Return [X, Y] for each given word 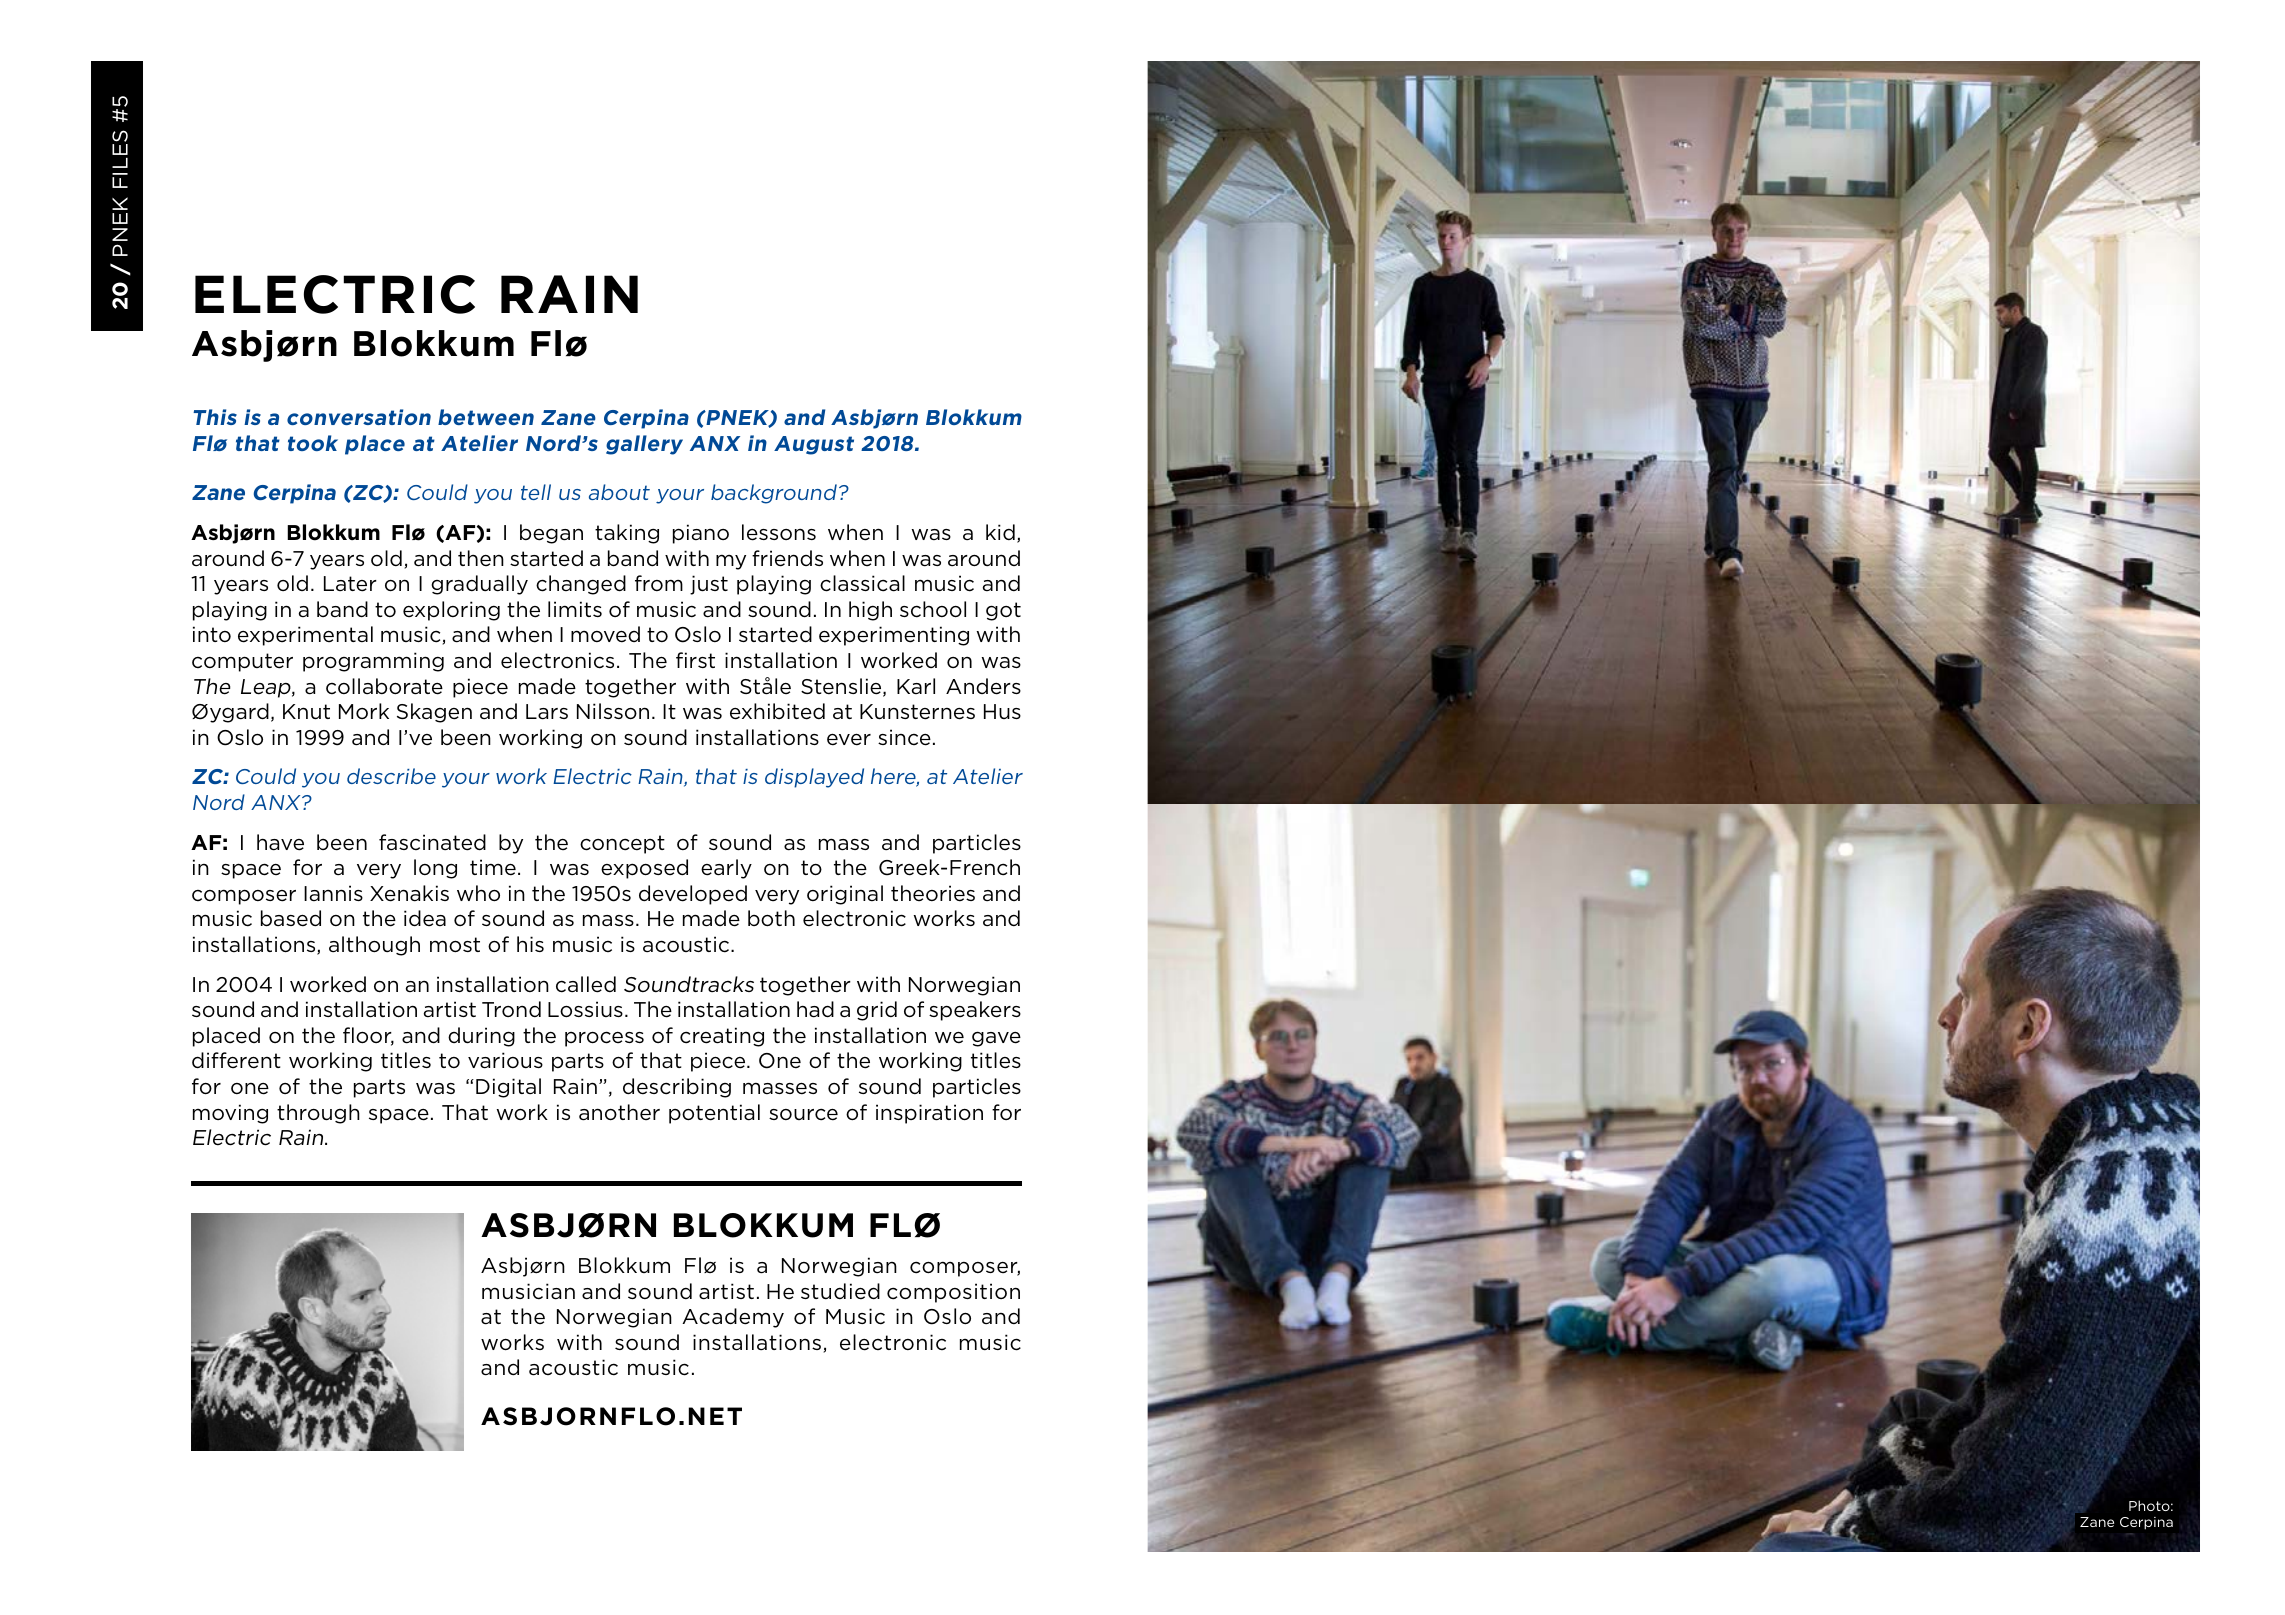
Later [350, 584]
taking [627, 534]
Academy [733, 1318]
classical [862, 583]
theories [933, 893]
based [291, 918]
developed [693, 895]
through [318, 1114]
